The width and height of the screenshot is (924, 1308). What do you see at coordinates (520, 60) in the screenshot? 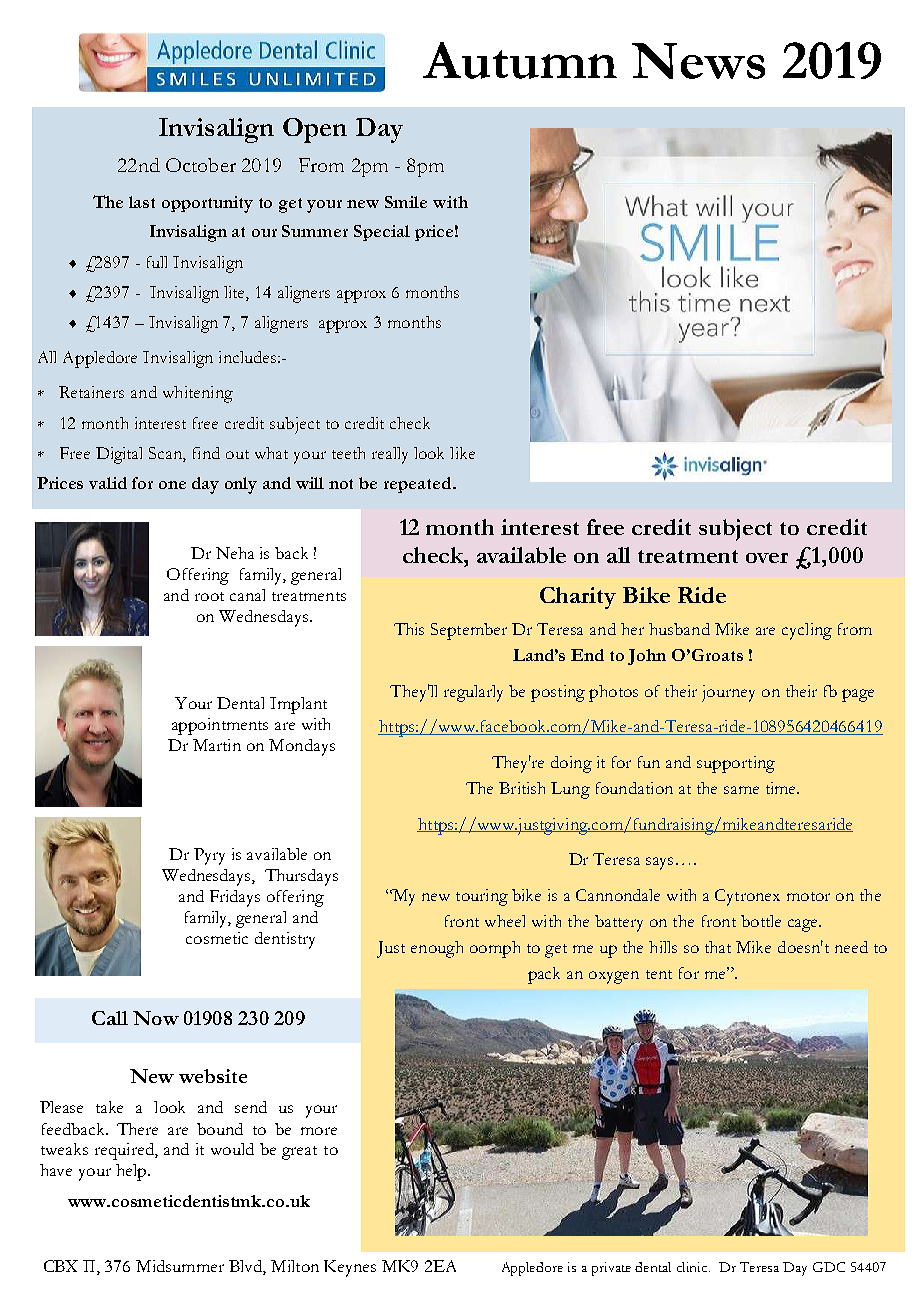
I see `Autumn` at bounding box center [520, 60].
